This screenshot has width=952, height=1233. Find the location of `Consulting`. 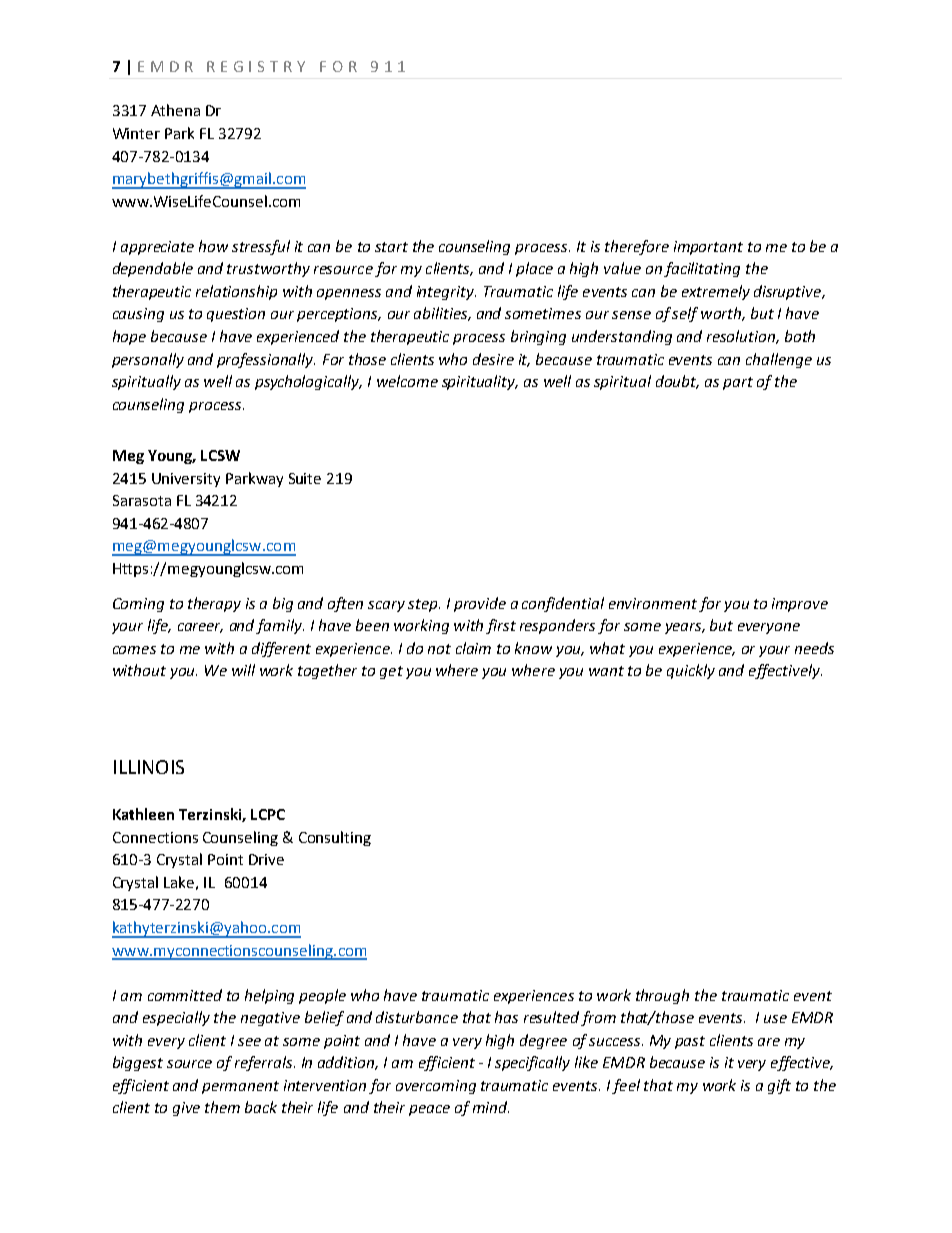

Consulting is located at coordinates (335, 838).
